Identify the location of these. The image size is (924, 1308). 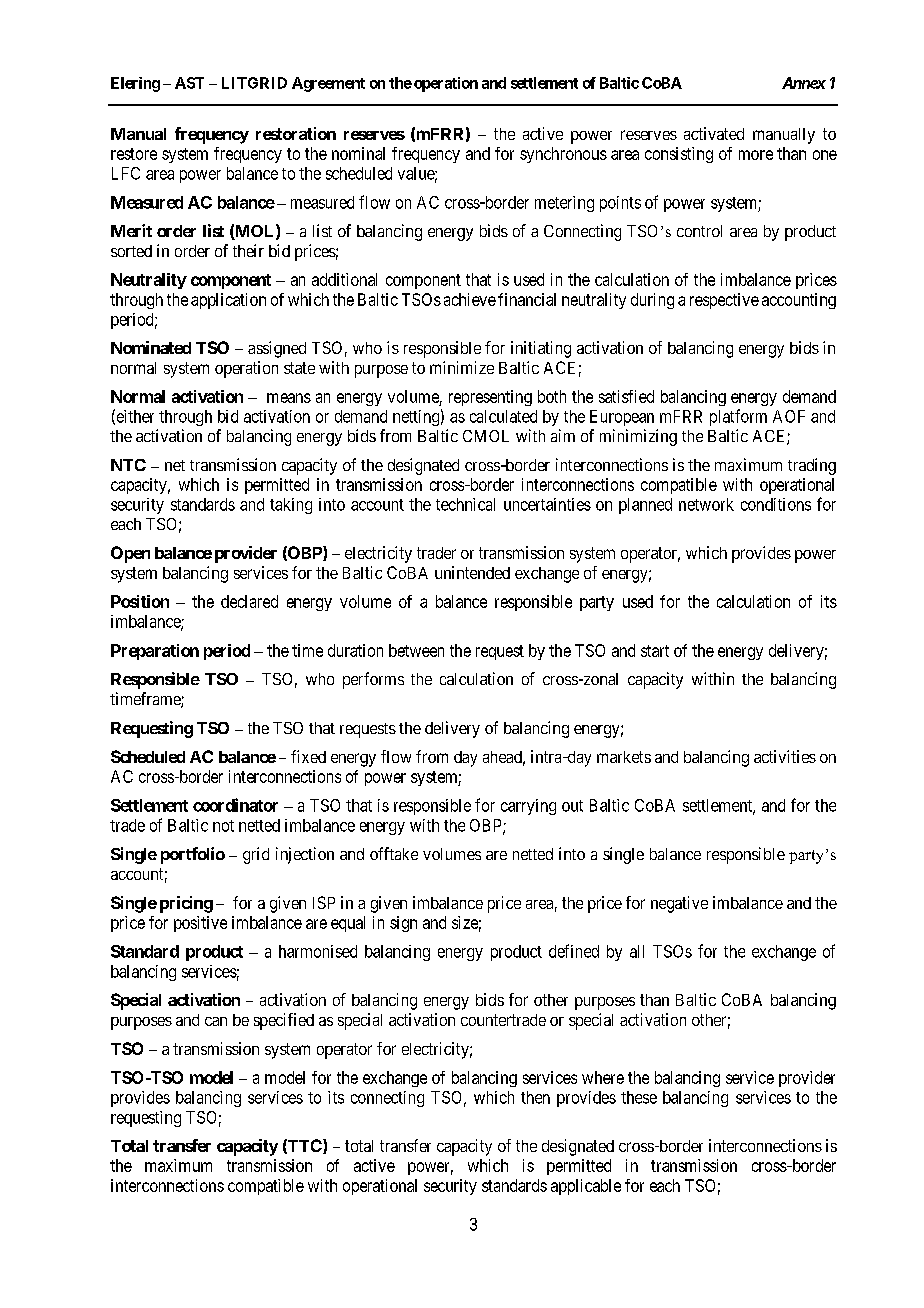
(639, 1097).
